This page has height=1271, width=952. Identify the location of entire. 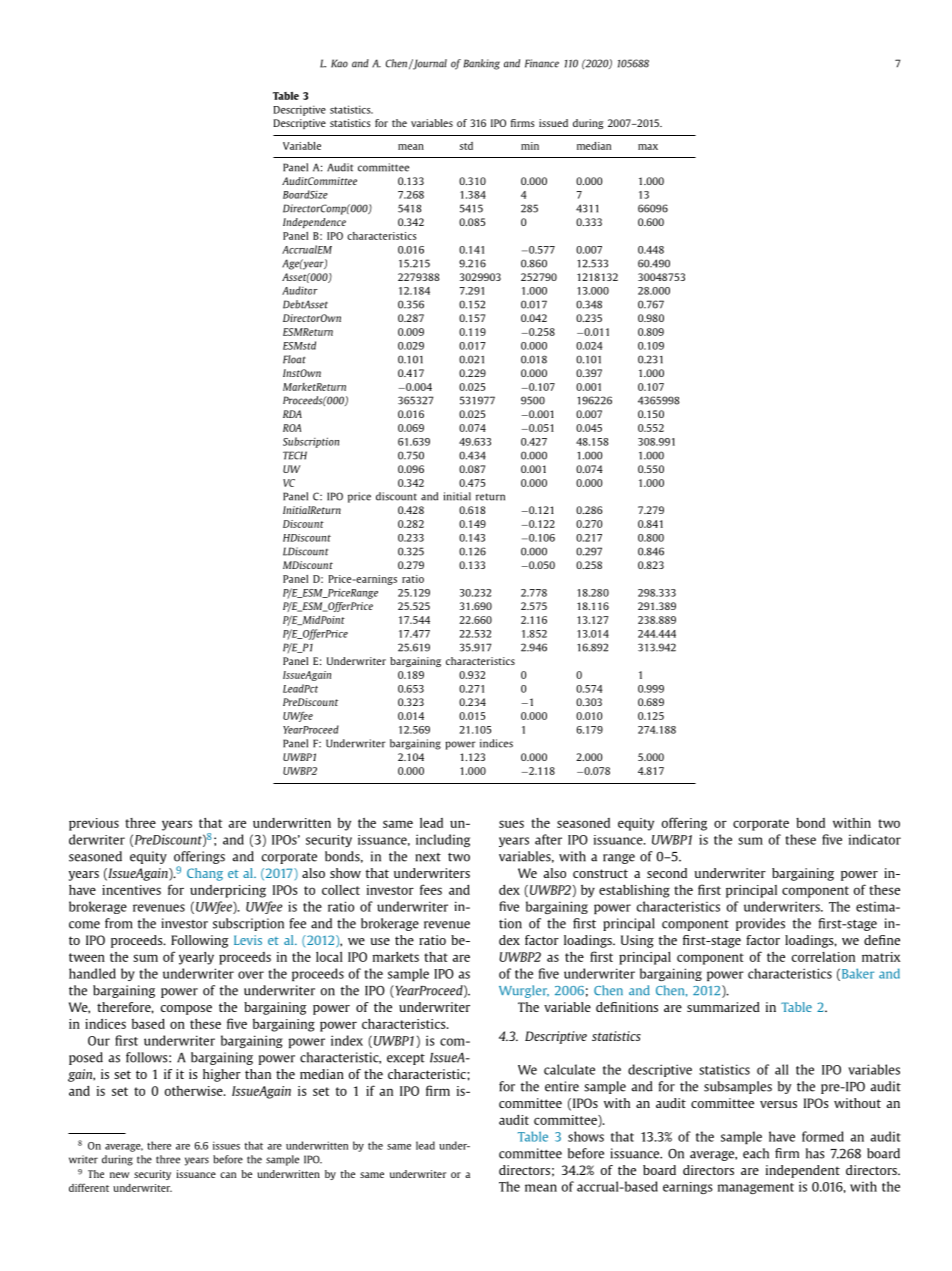
(562, 1086).
